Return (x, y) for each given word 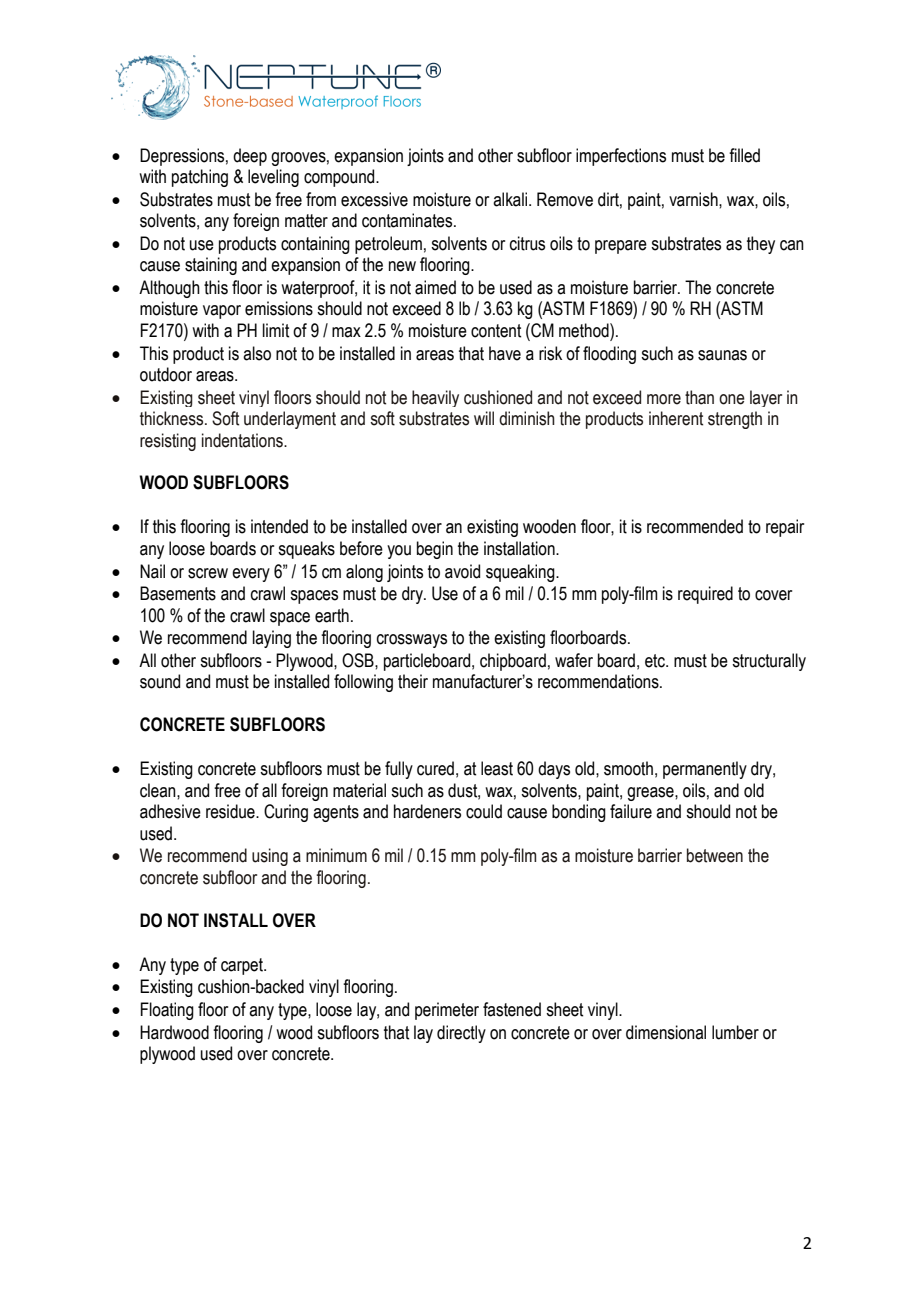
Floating (167, 1011)
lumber (735, 1032)
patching (200, 178)
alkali (511, 199)
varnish (694, 199)
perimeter (447, 1011)
